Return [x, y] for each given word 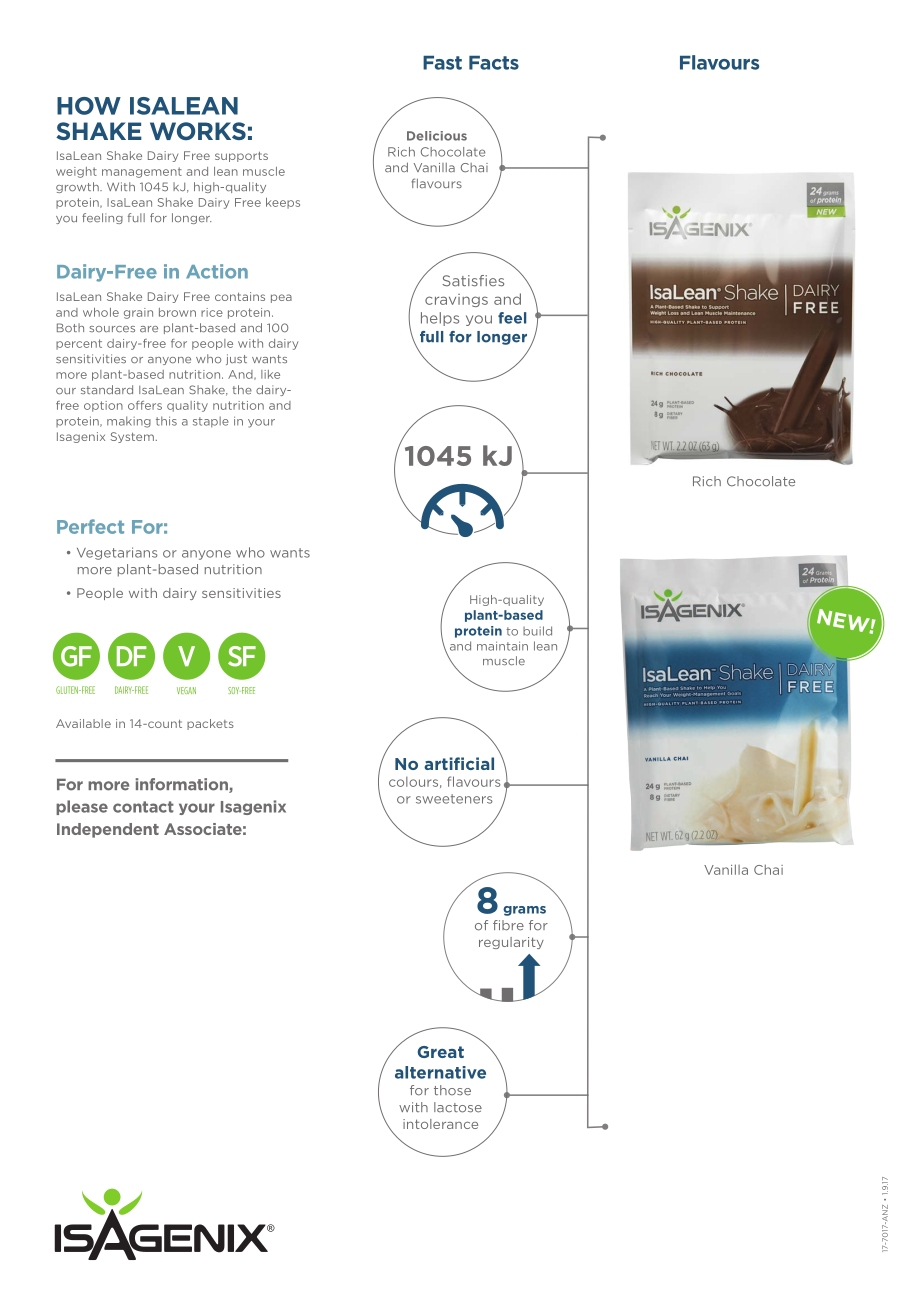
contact [143, 807]
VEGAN [186, 690]
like [270, 374]
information [183, 785]
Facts [494, 63]
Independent [108, 830]
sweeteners [454, 799]
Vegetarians [117, 553]
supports [241, 157]
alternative [440, 1072]
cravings [456, 300]
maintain [502, 646]
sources [112, 329]
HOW [89, 106]
